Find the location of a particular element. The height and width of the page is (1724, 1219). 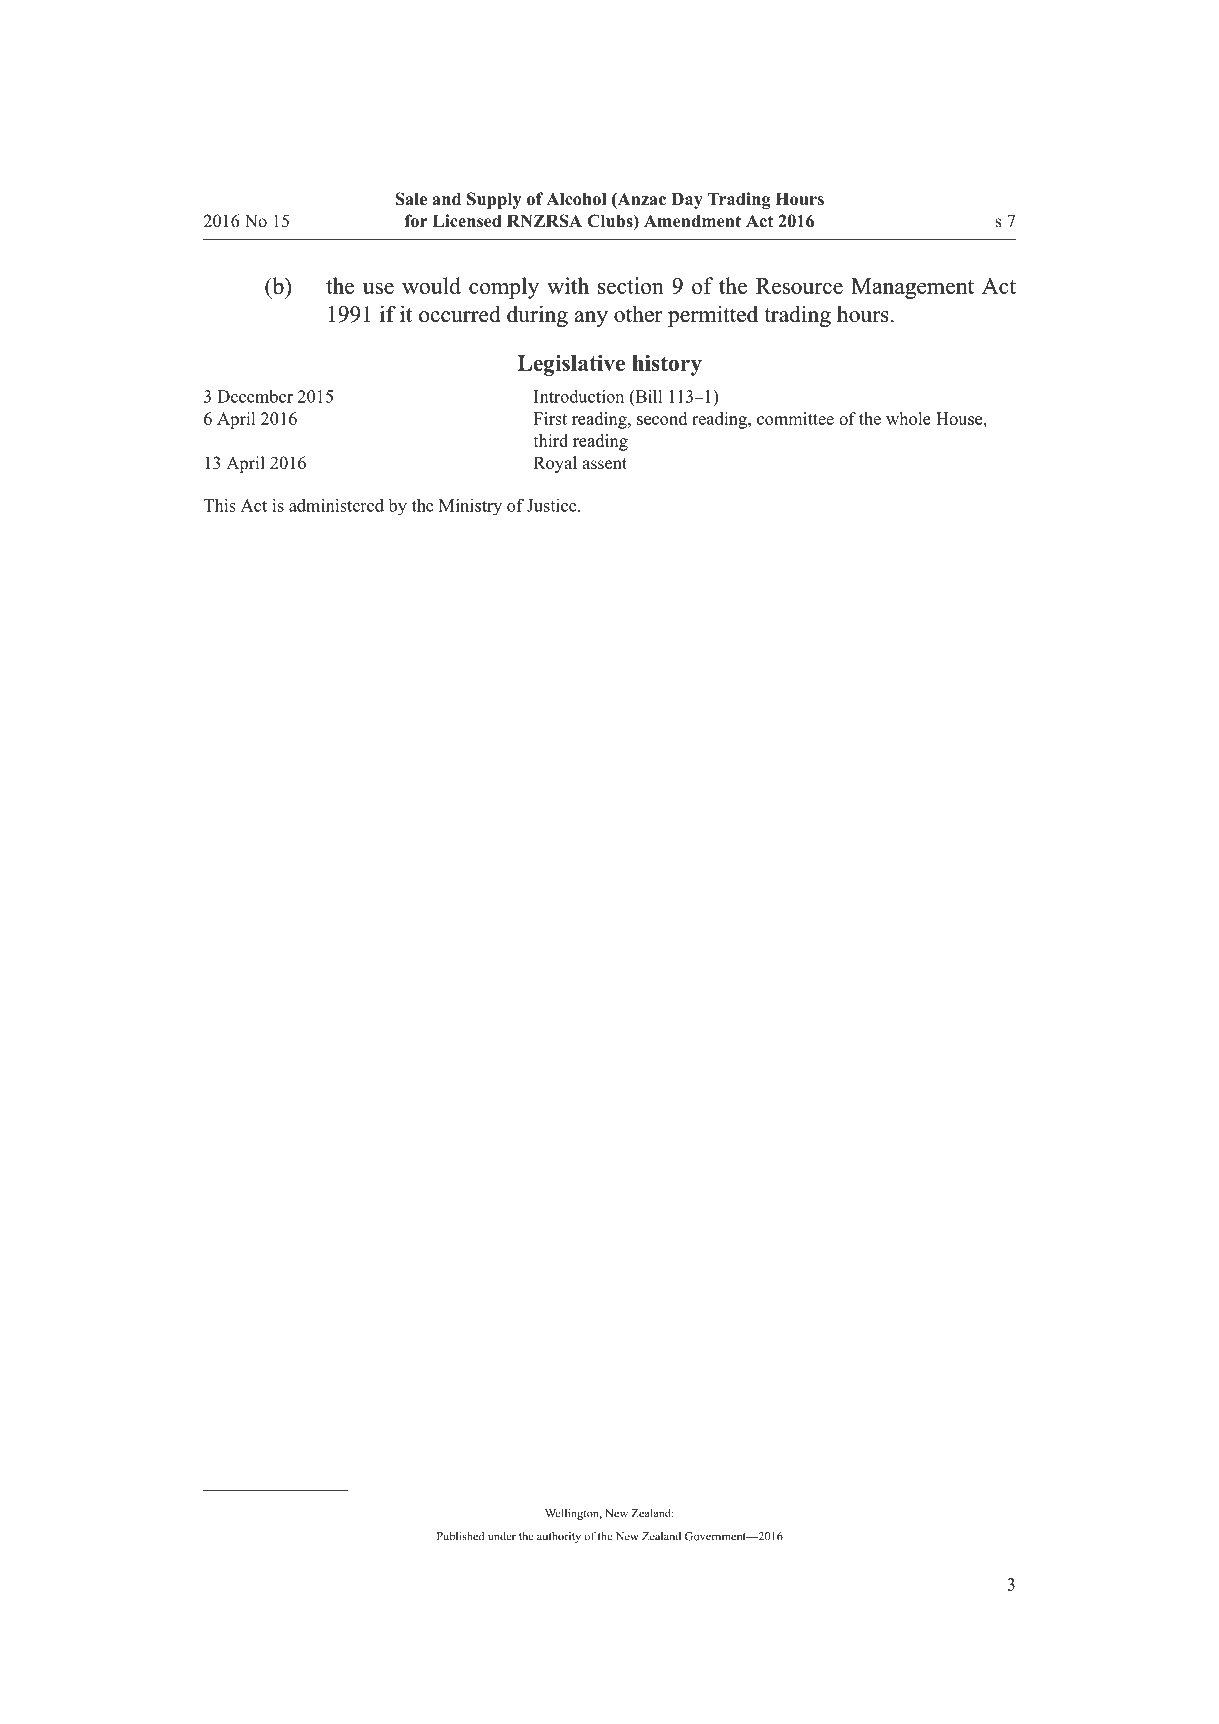

Ministry is located at coordinates (470, 506).
